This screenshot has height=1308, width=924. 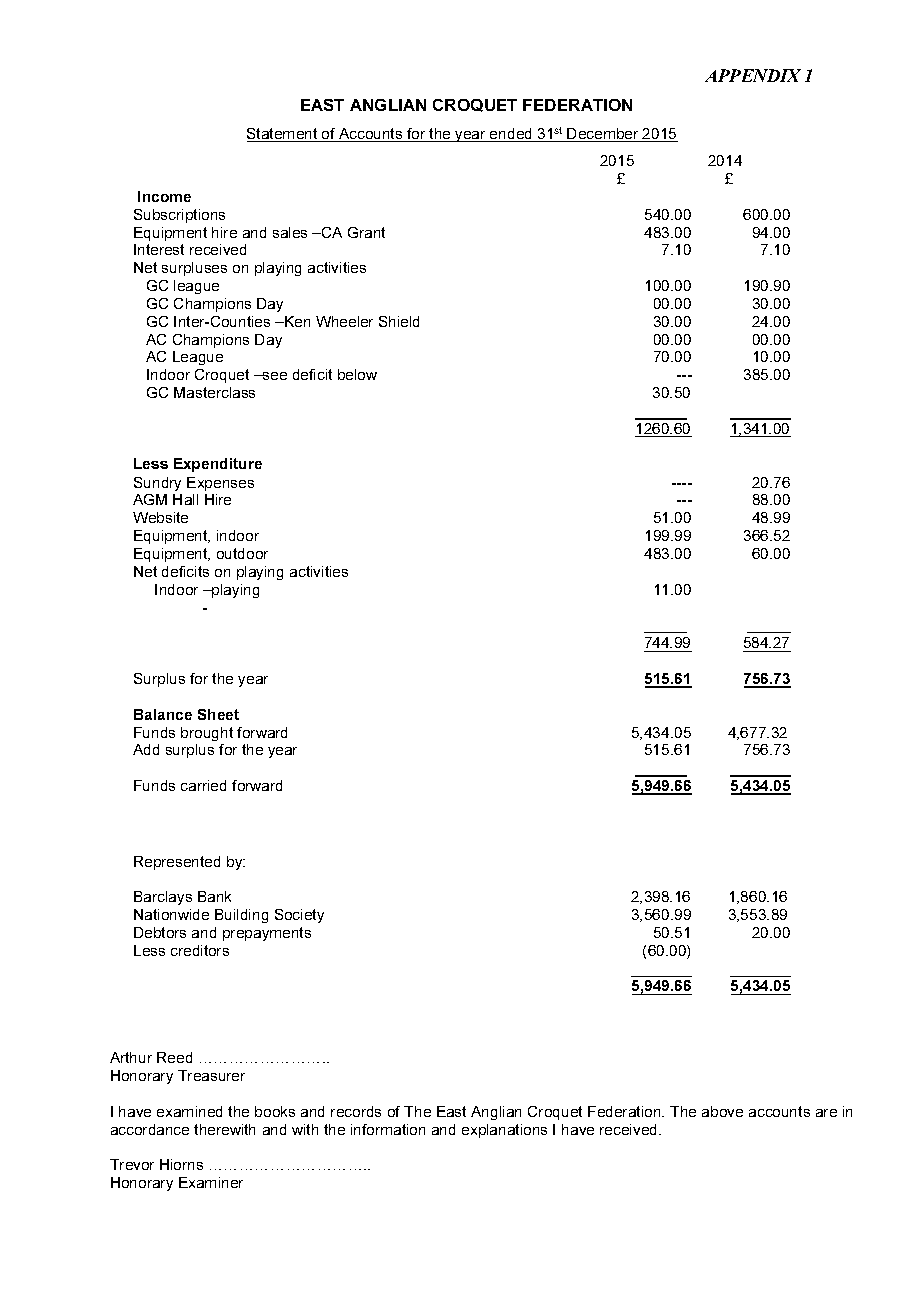 I want to click on Shield, so click(x=399, y=321).
